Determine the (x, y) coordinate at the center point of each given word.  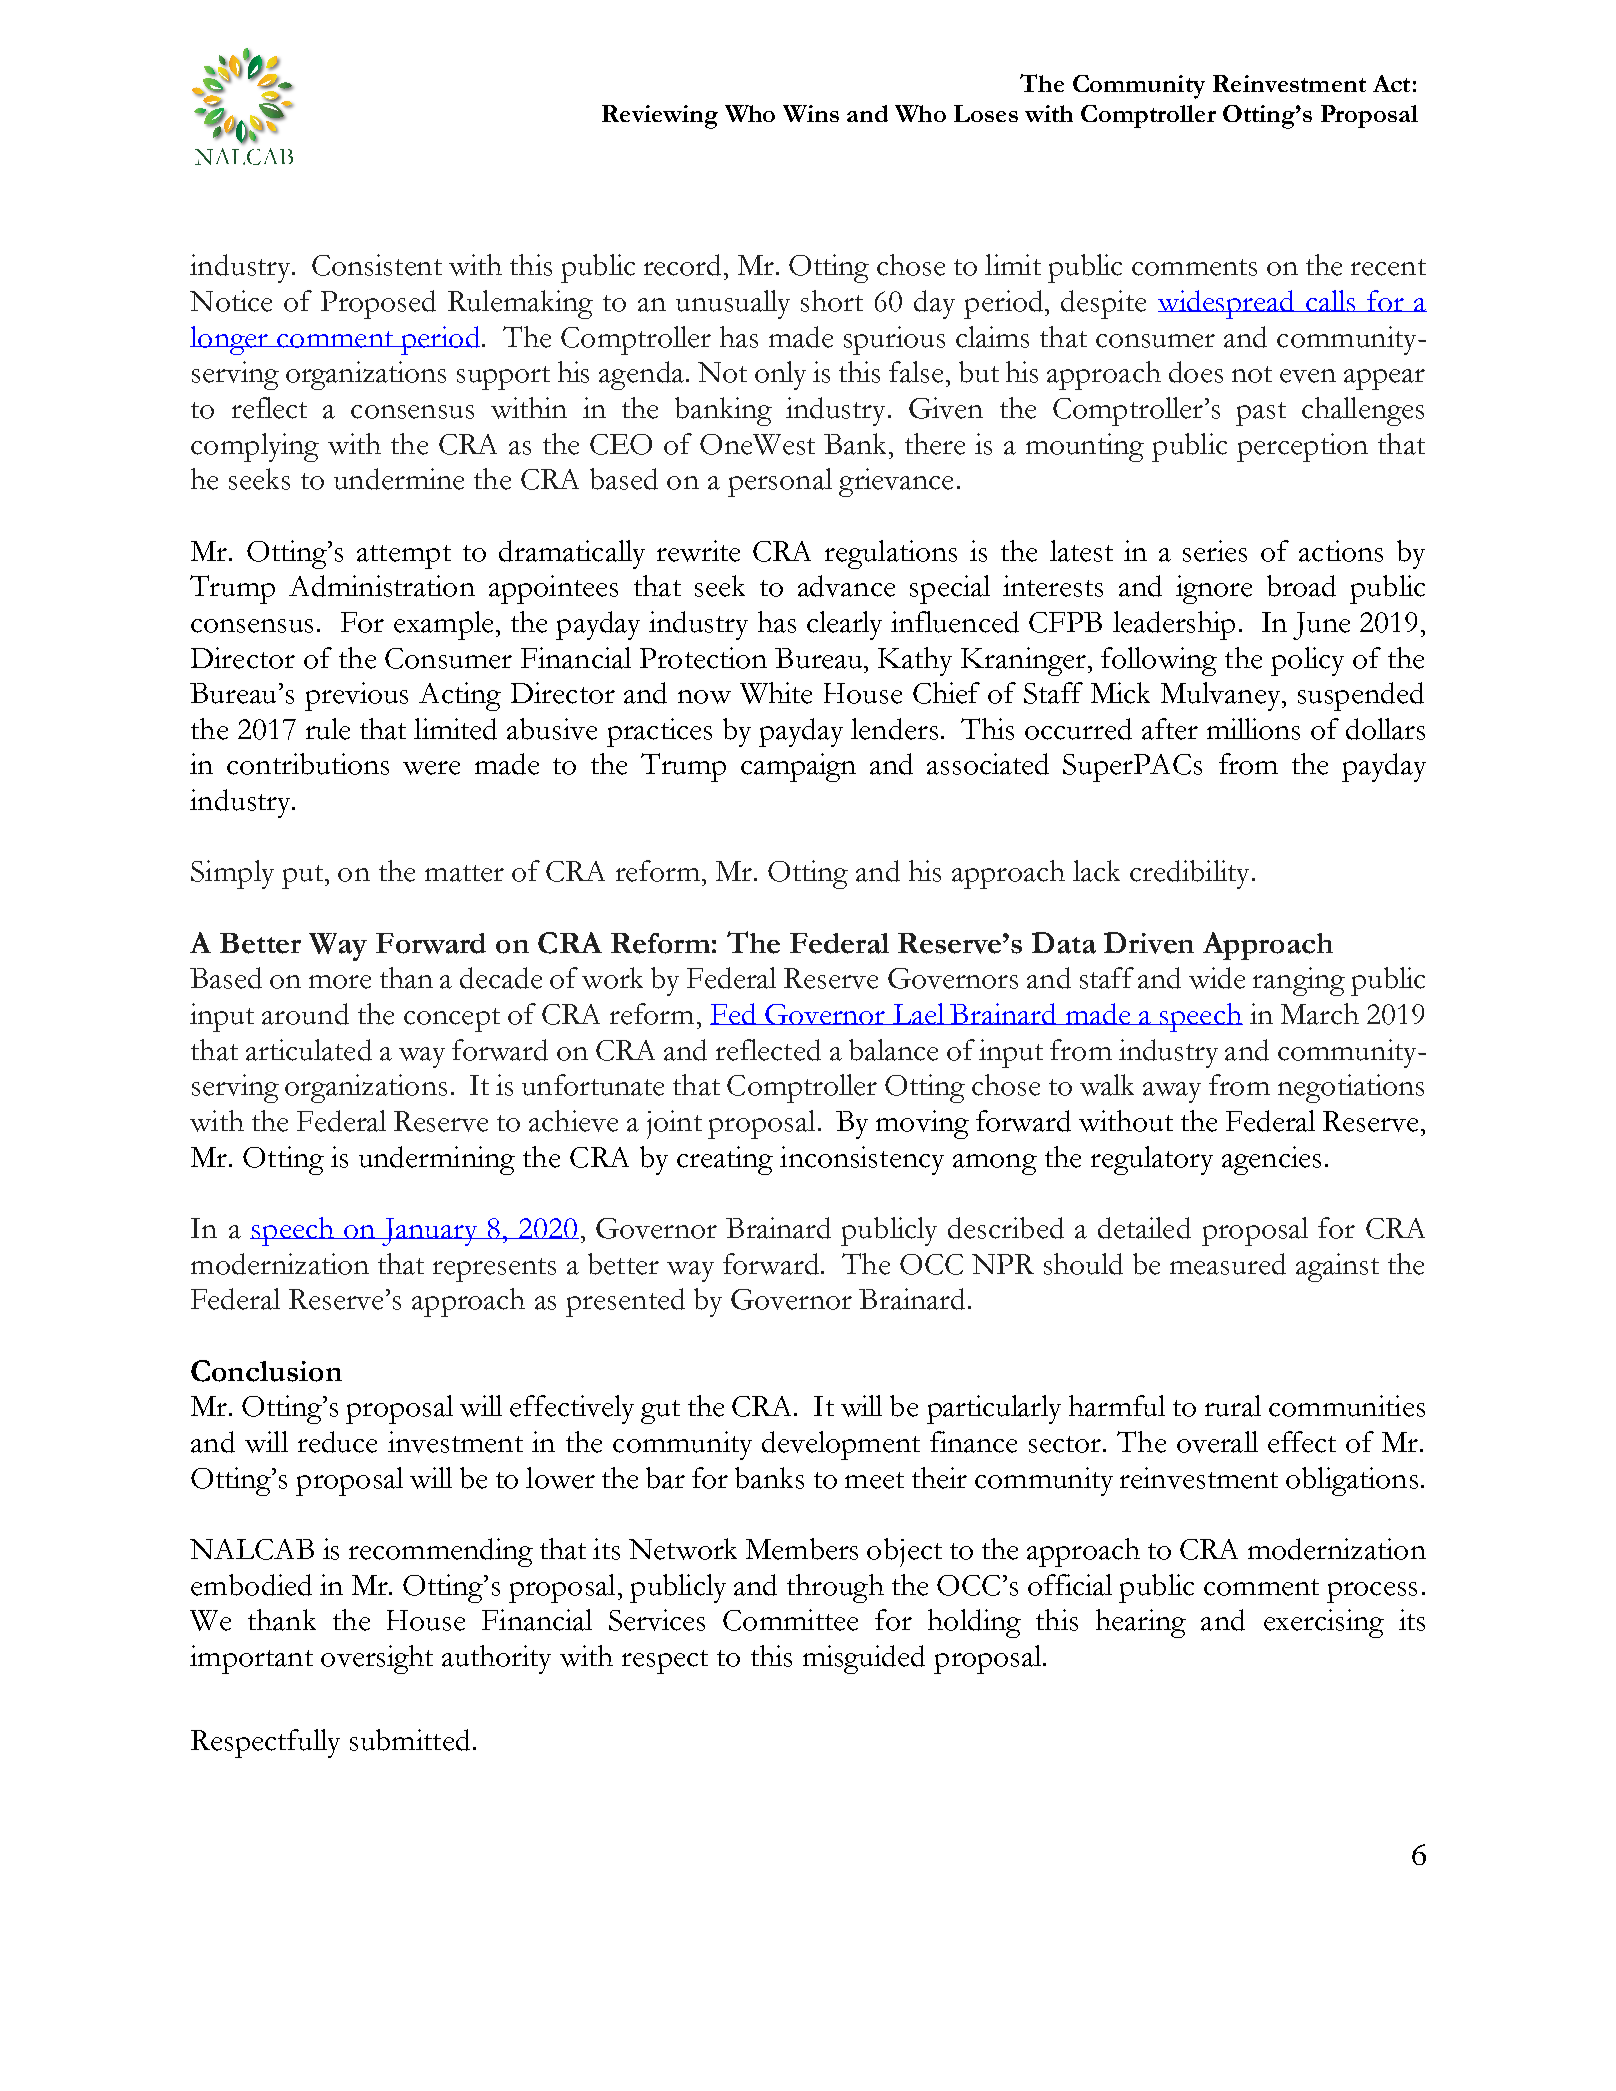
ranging (1299, 981)
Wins (811, 113)
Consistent (377, 265)
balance (893, 1050)
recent (1388, 267)
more (340, 982)
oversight (377, 1659)
